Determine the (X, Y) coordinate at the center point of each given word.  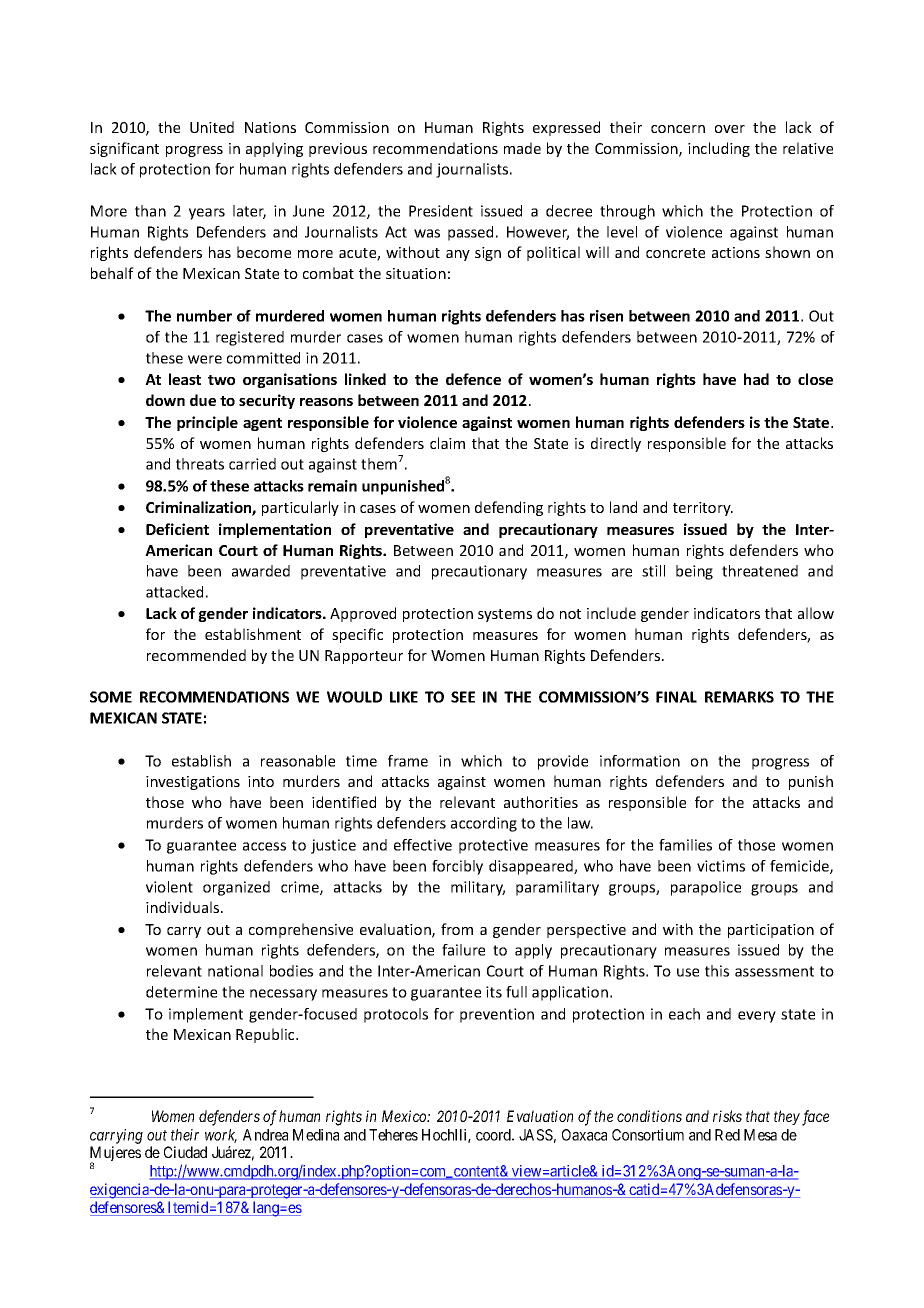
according (484, 824)
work (221, 1136)
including (719, 149)
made (522, 148)
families (685, 845)
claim (447, 443)
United (212, 127)
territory (703, 509)
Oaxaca (584, 1135)
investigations (193, 783)
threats (200, 464)
